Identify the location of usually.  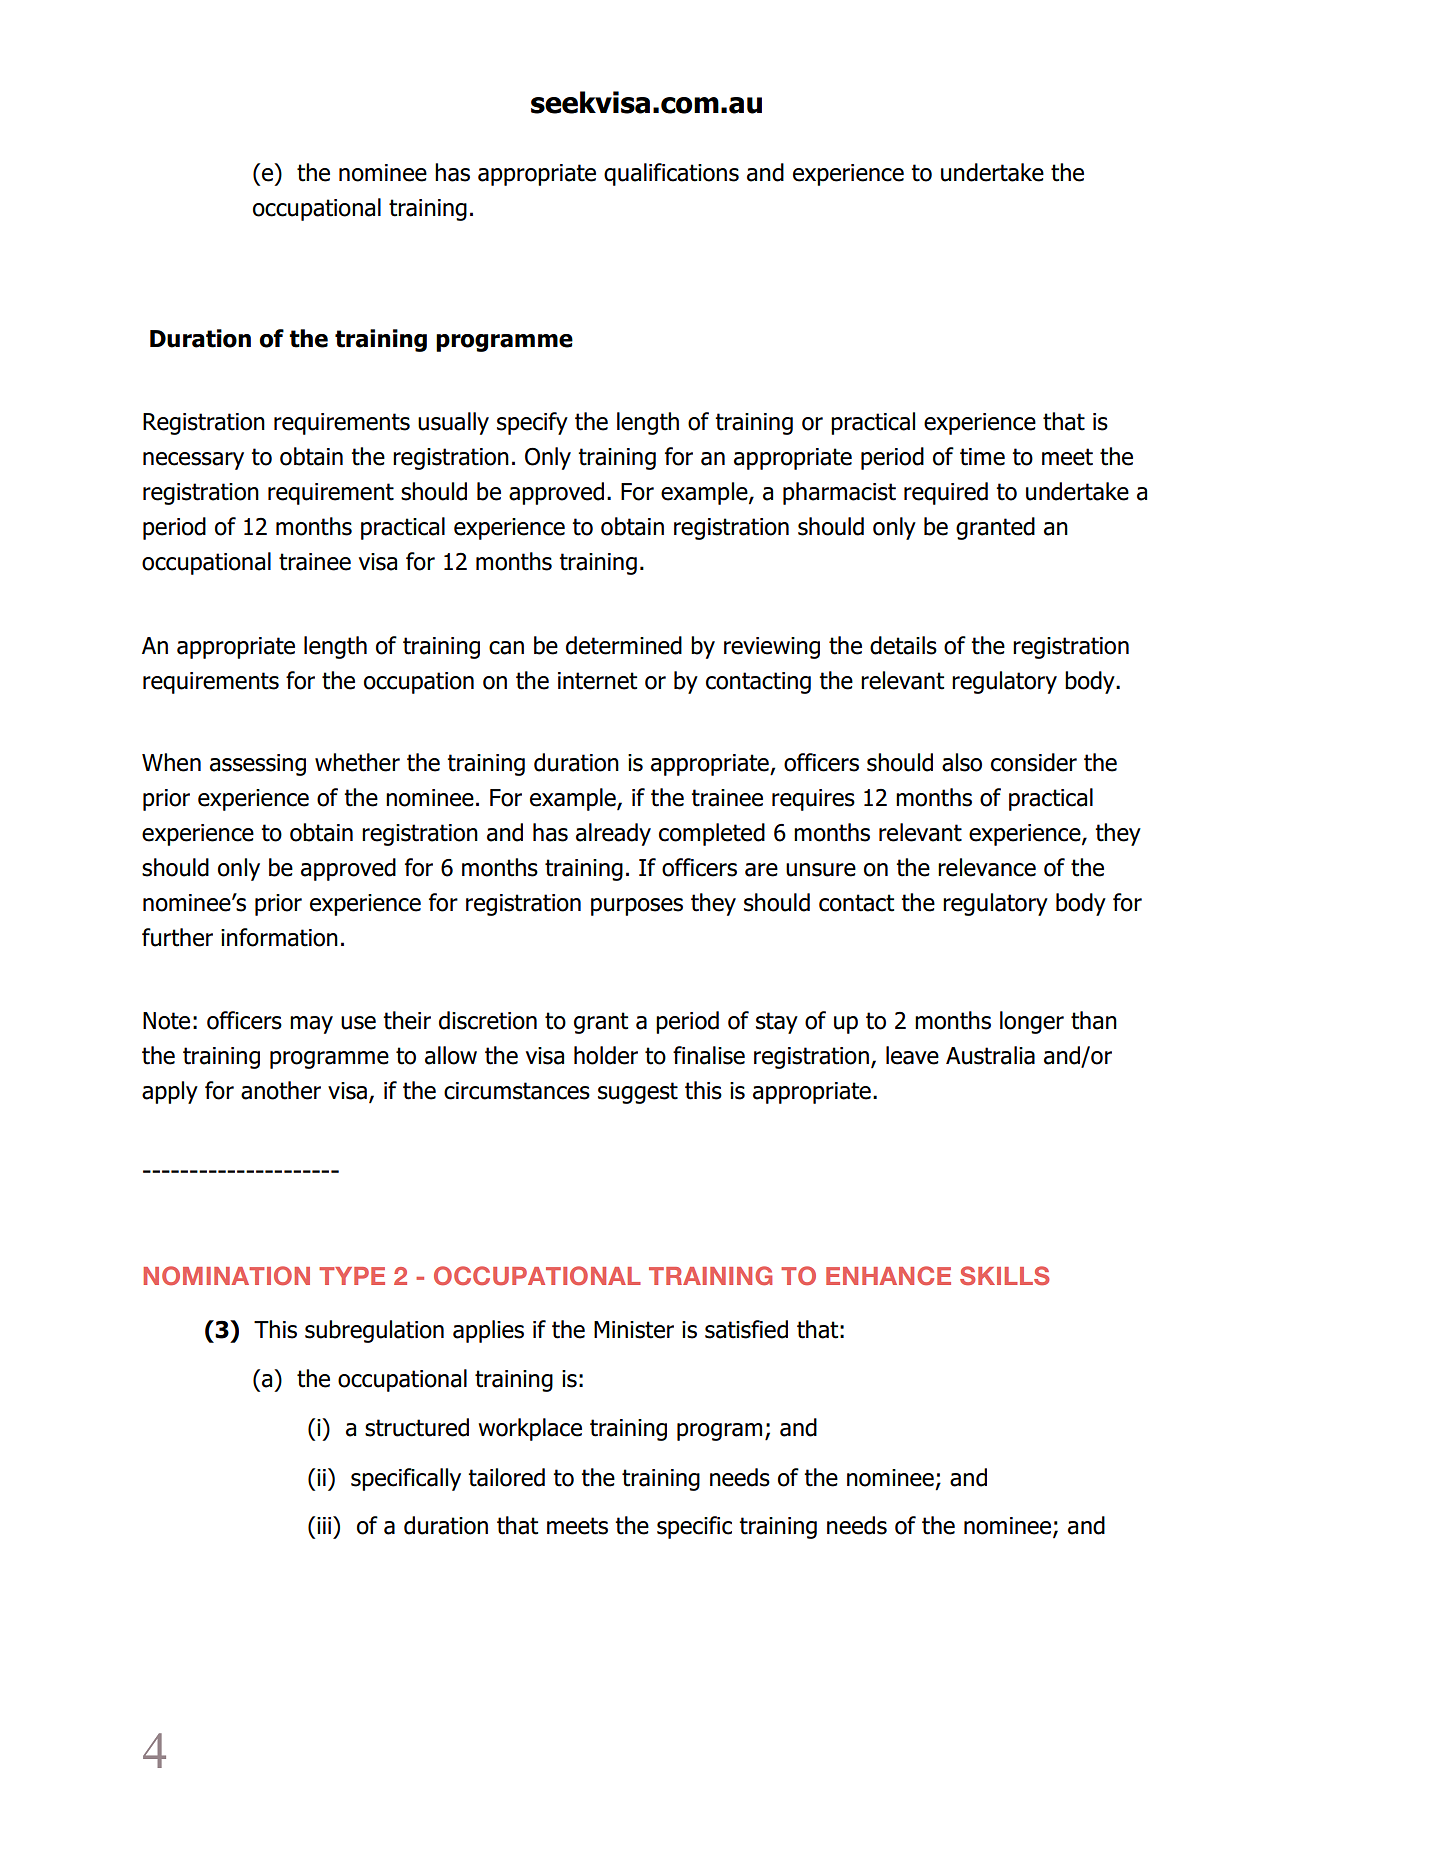
(453, 423).
